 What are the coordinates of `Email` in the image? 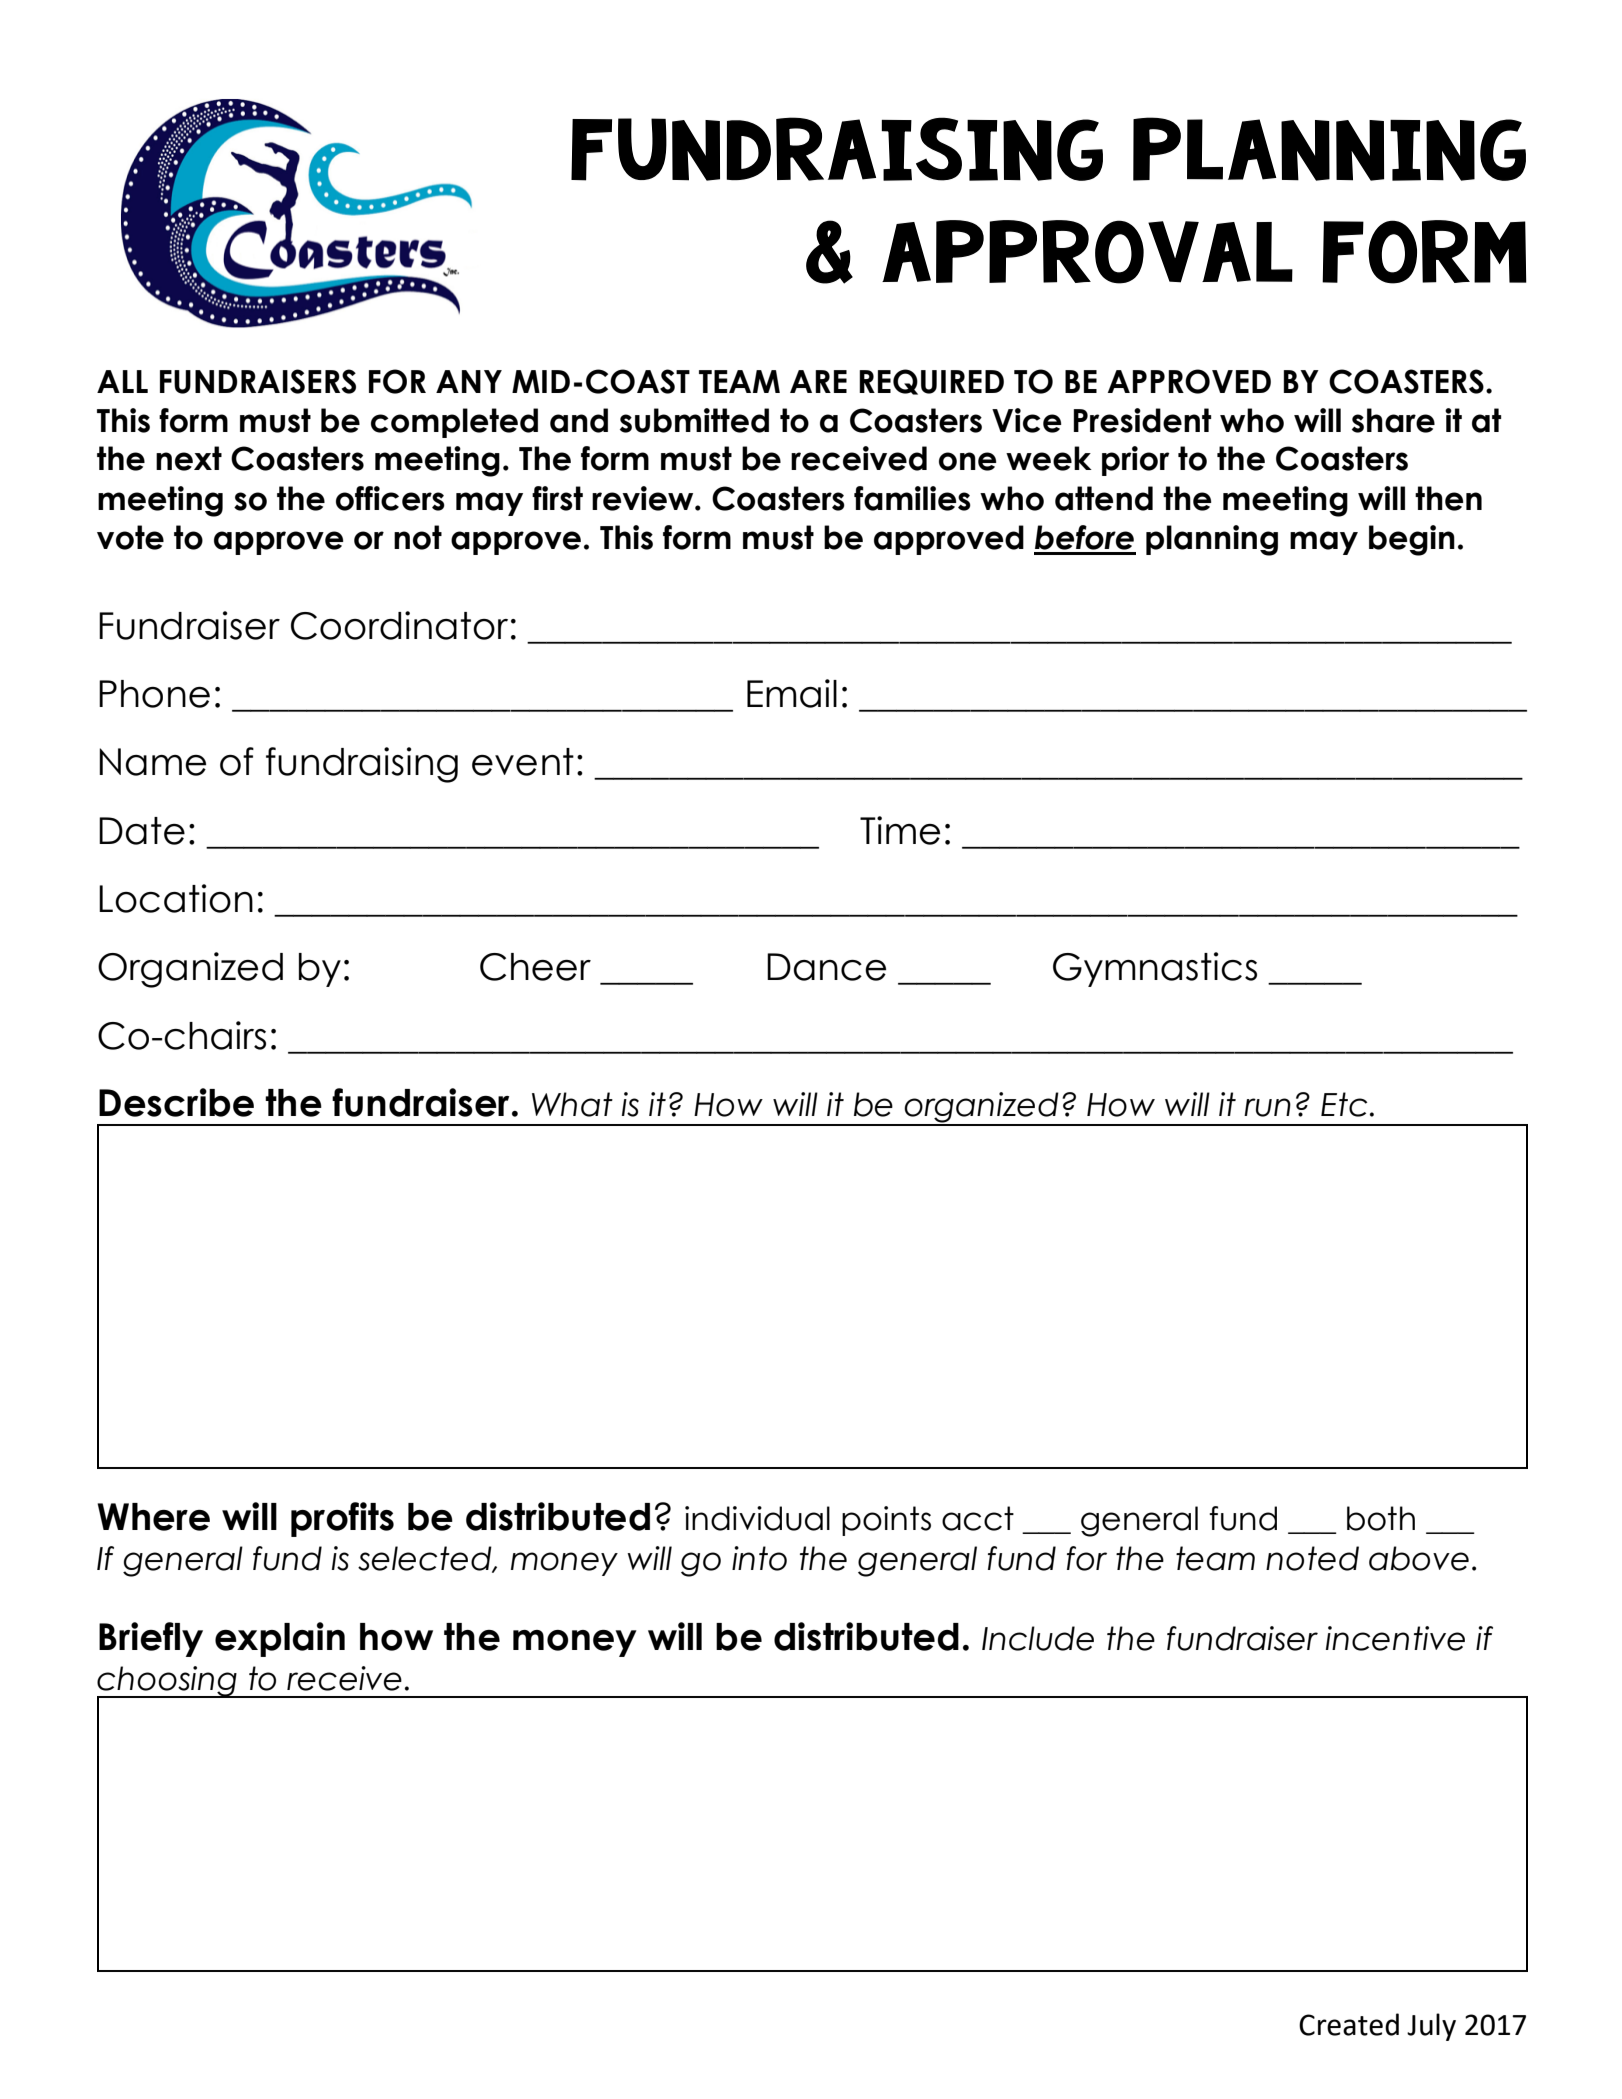 It's located at (792, 693).
